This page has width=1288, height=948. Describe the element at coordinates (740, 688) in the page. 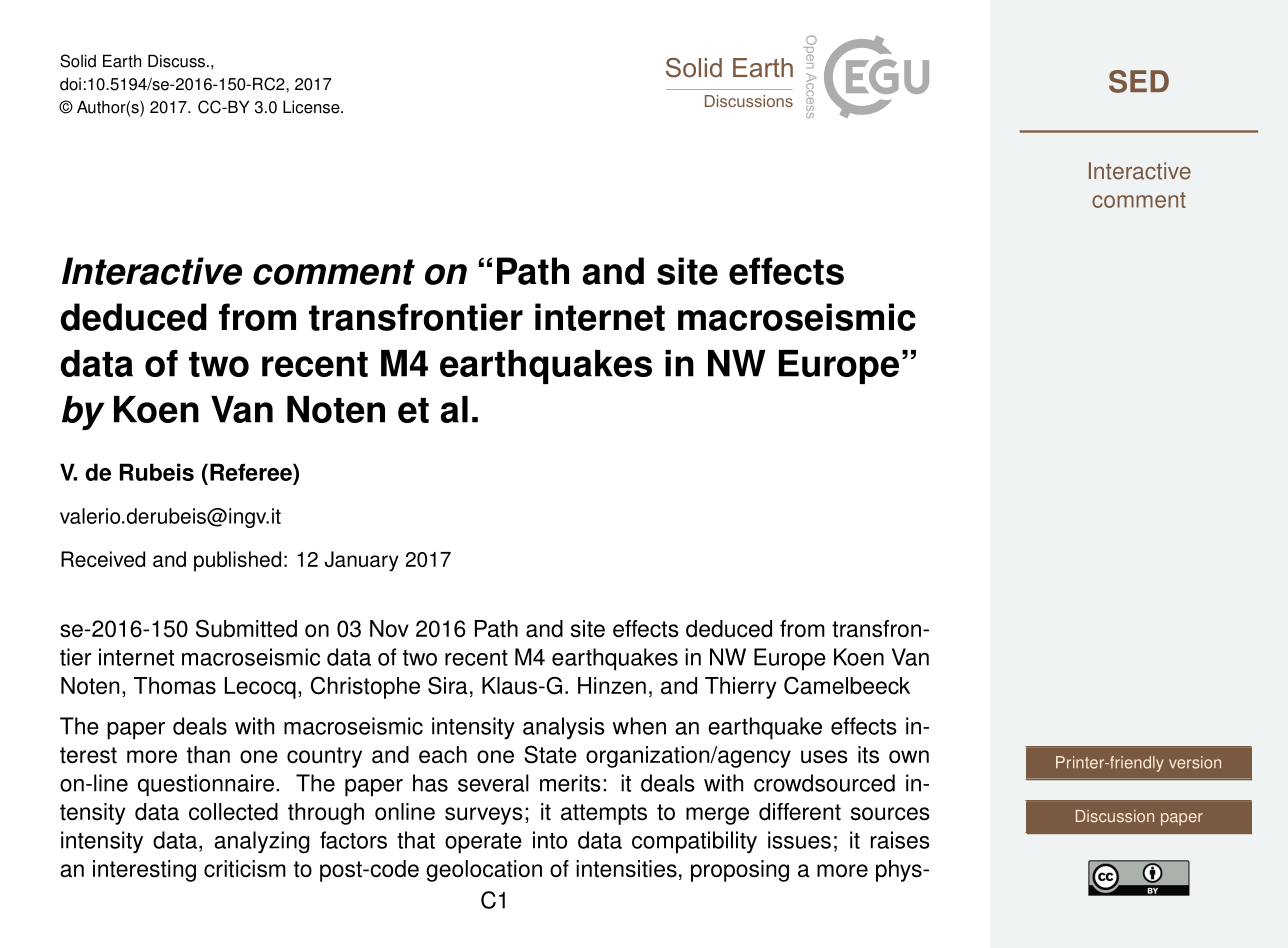

I see `Thierry` at that location.
